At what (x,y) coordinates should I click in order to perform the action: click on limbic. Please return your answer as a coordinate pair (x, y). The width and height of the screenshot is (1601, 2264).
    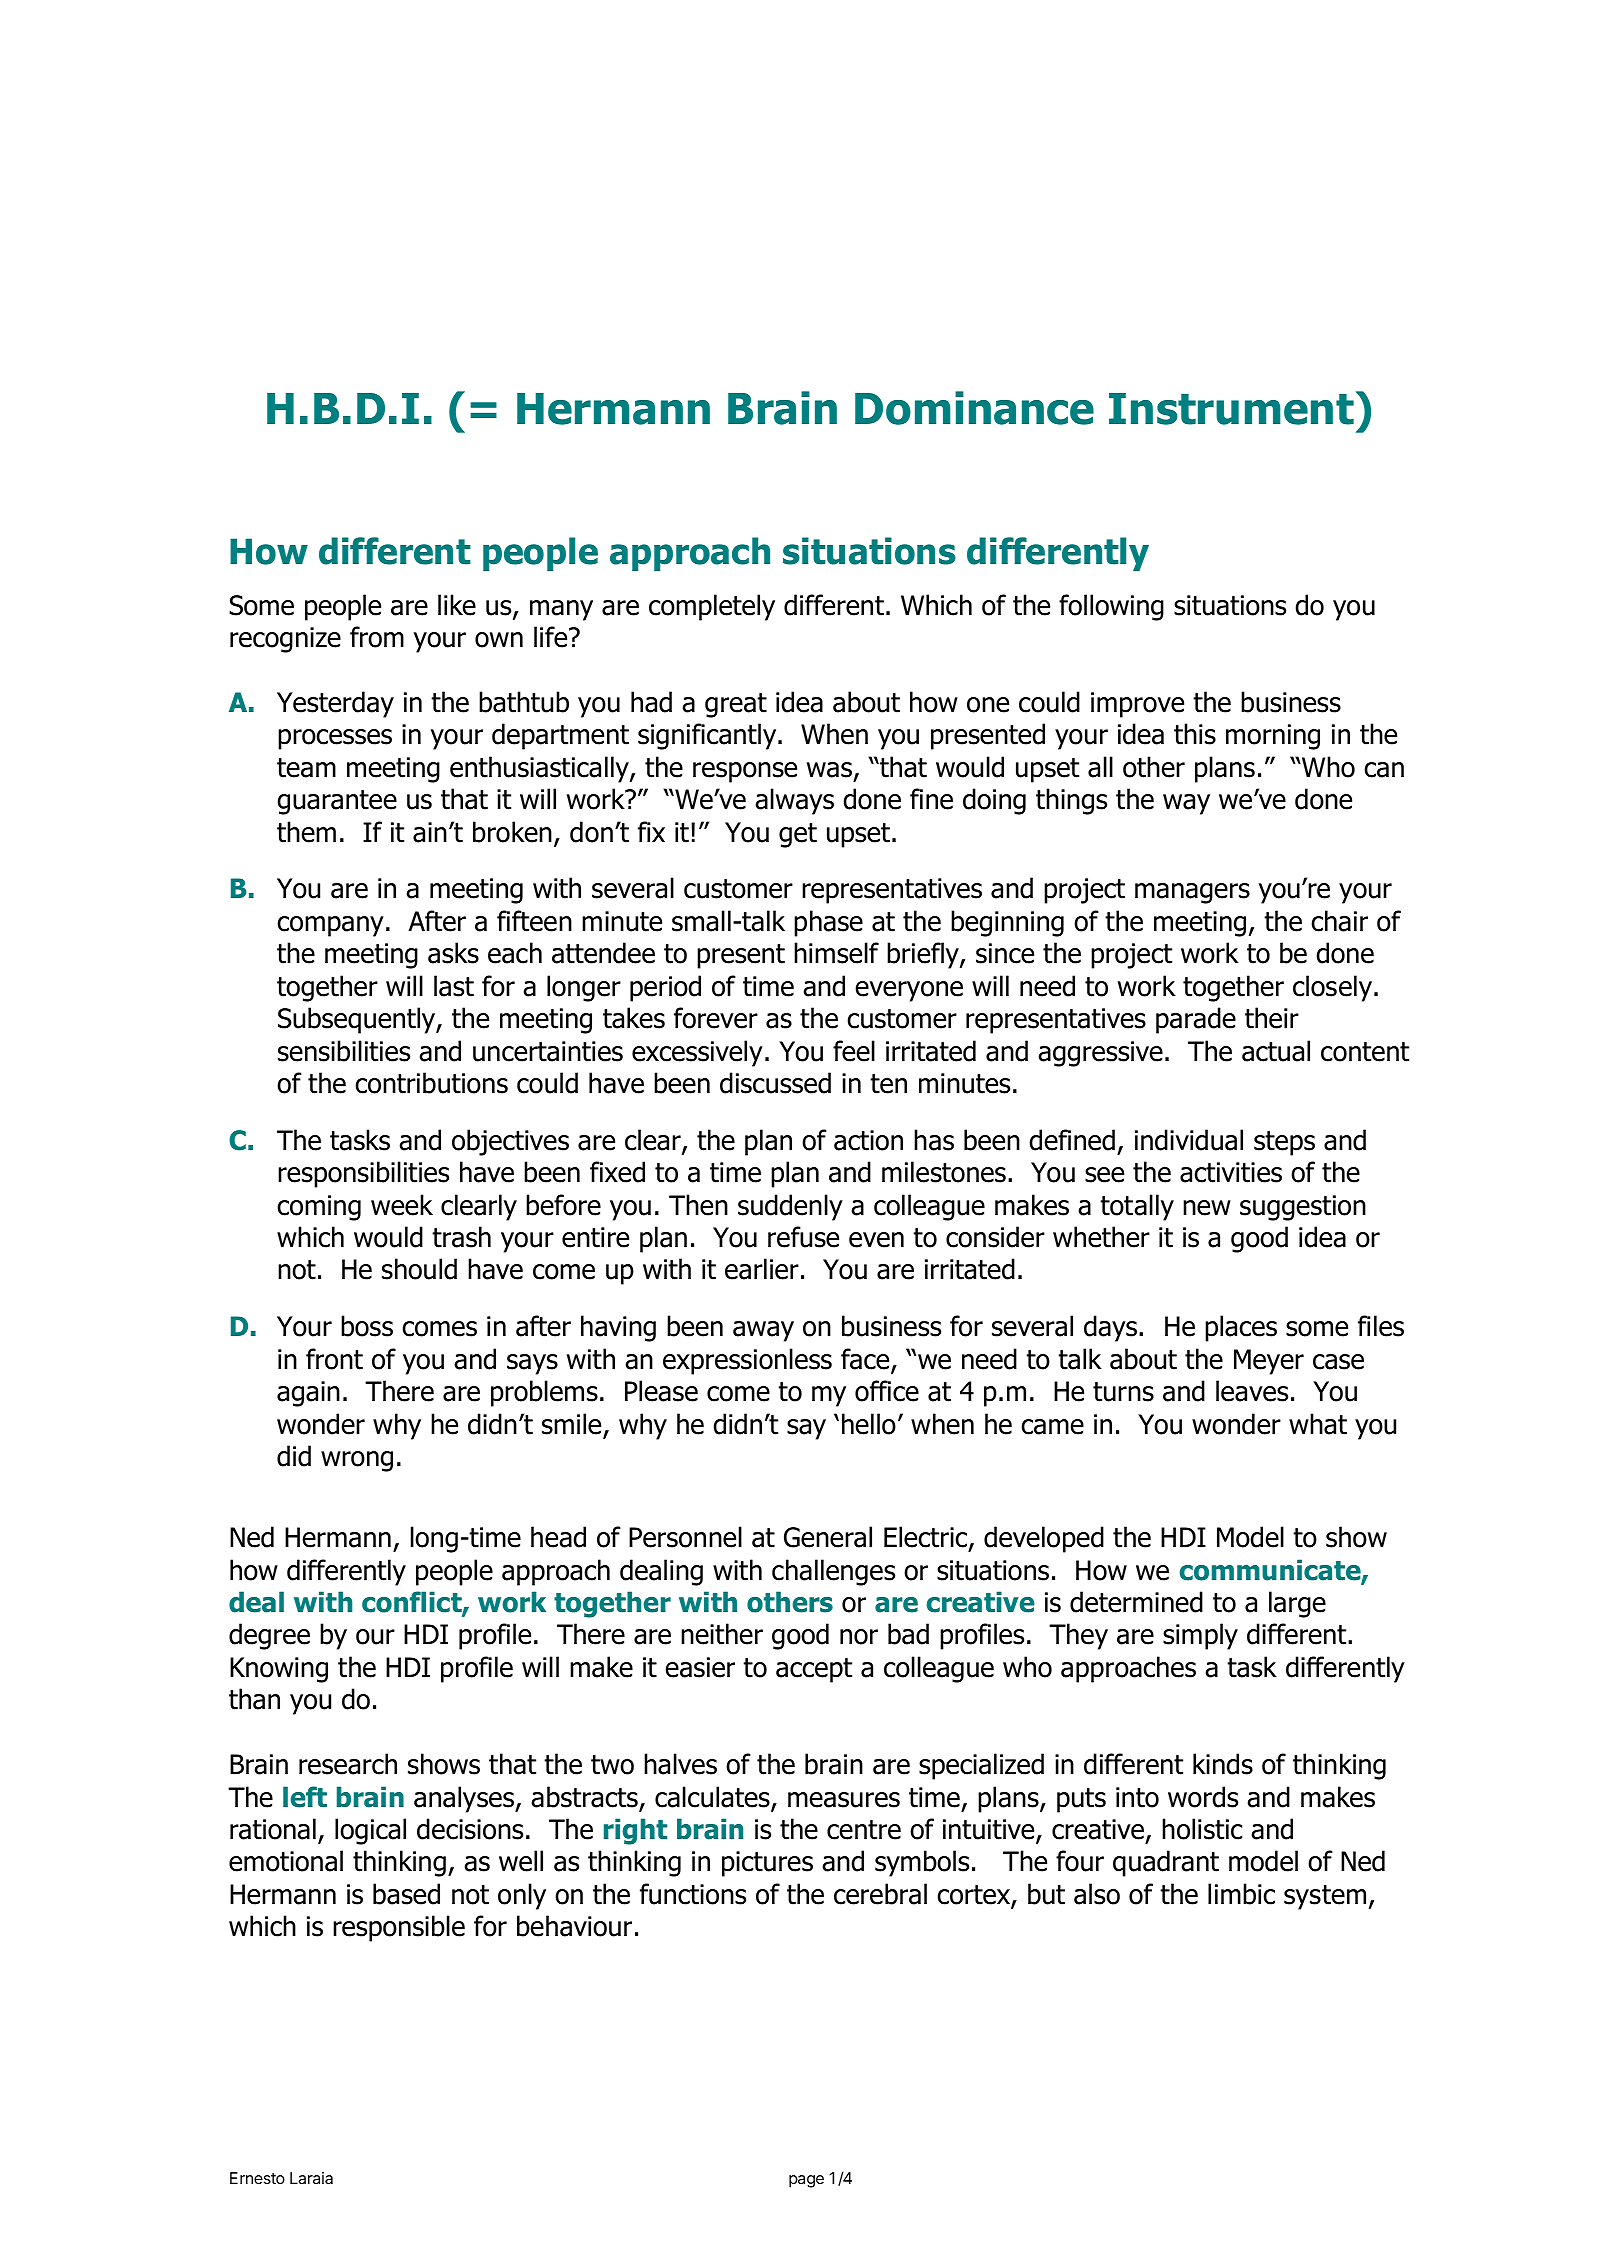
    Looking at the image, I should click on (1241, 1894).
